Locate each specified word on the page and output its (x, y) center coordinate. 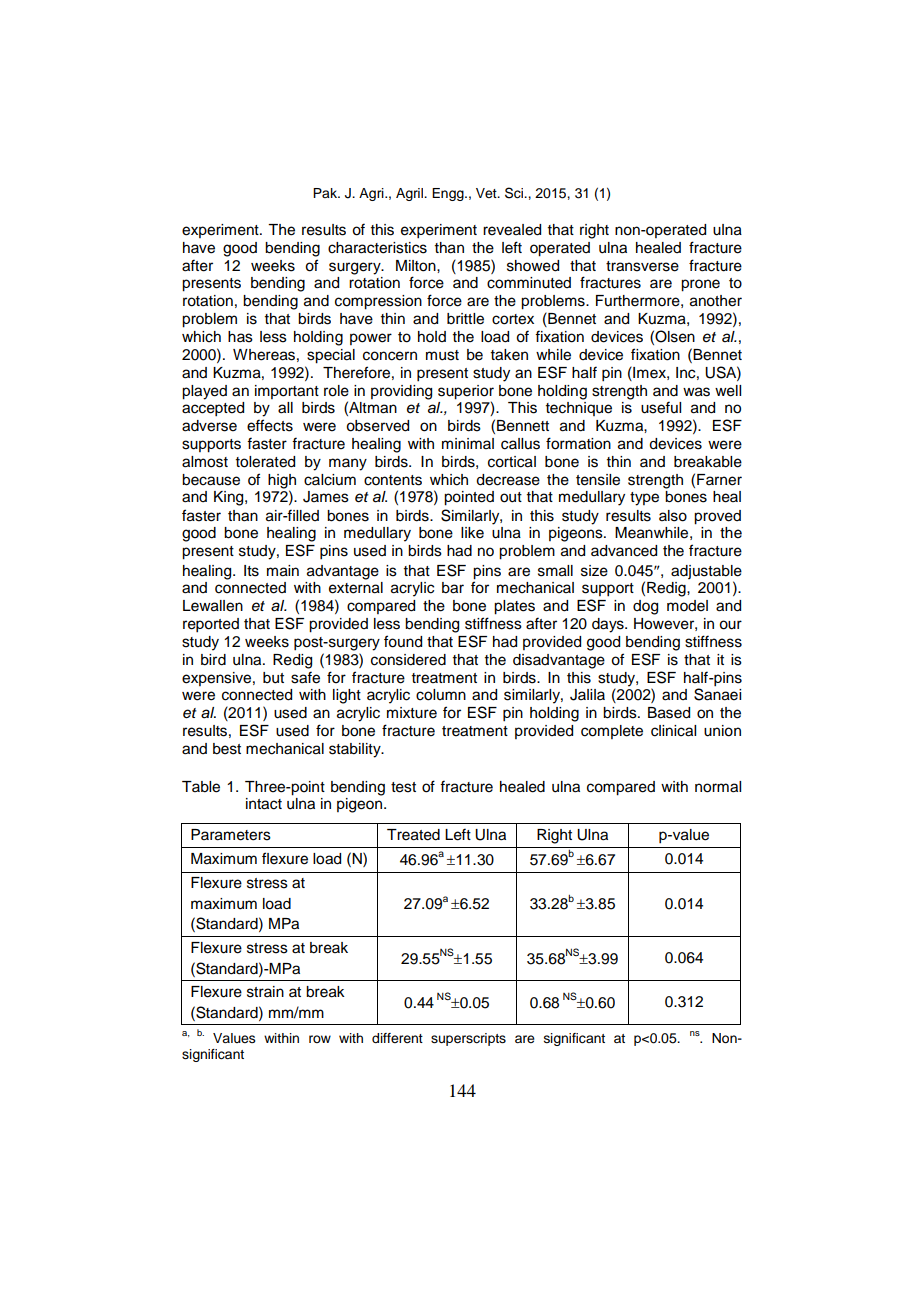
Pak (326, 193)
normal (718, 787)
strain (265, 992)
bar (453, 588)
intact (264, 804)
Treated (413, 835)
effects (270, 425)
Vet (487, 193)
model (687, 606)
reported (211, 625)
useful (661, 407)
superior (466, 392)
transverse (642, 266)
